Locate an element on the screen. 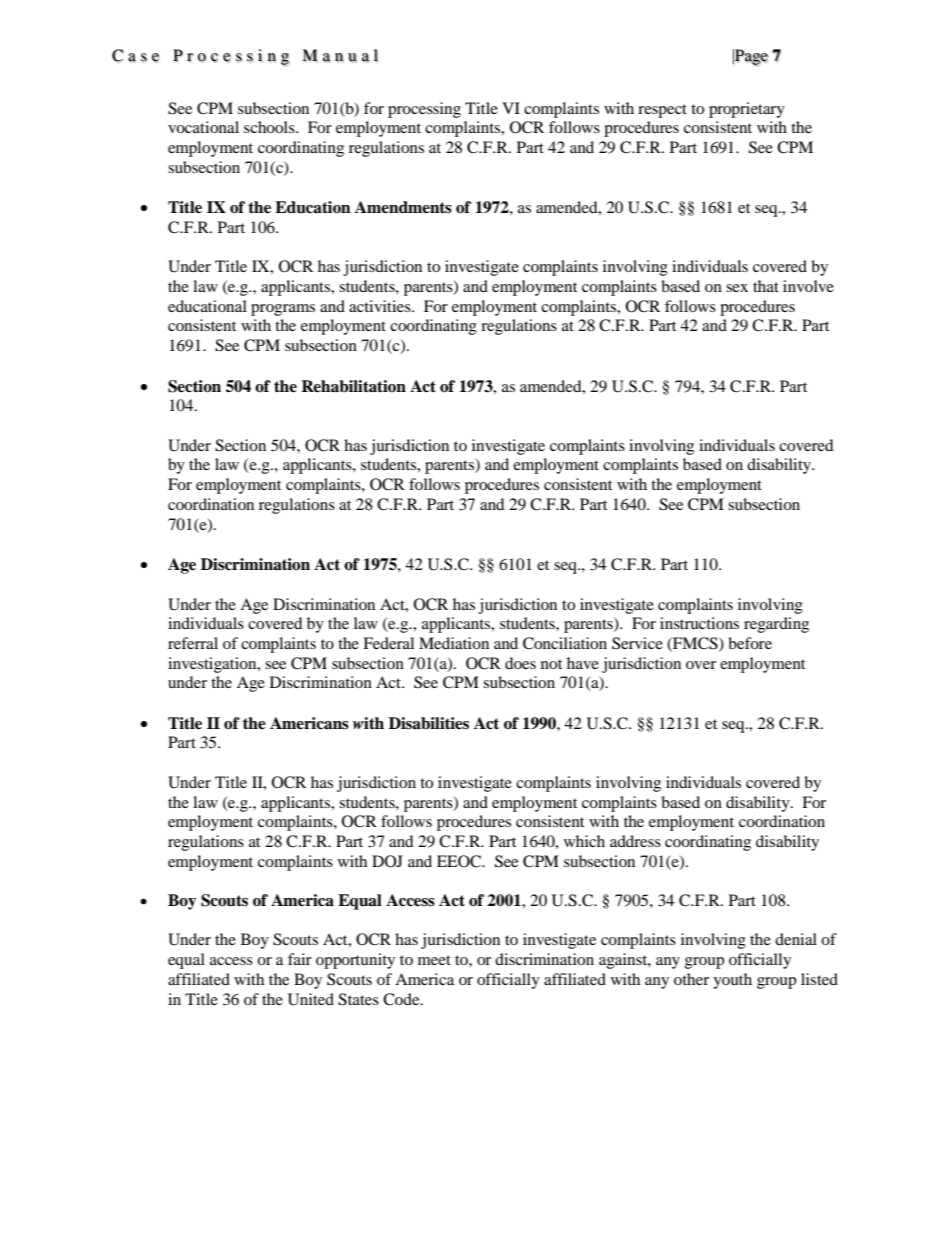 The image size is (952, 1233). Rehabilitation is located at coordinates (353, 386).
